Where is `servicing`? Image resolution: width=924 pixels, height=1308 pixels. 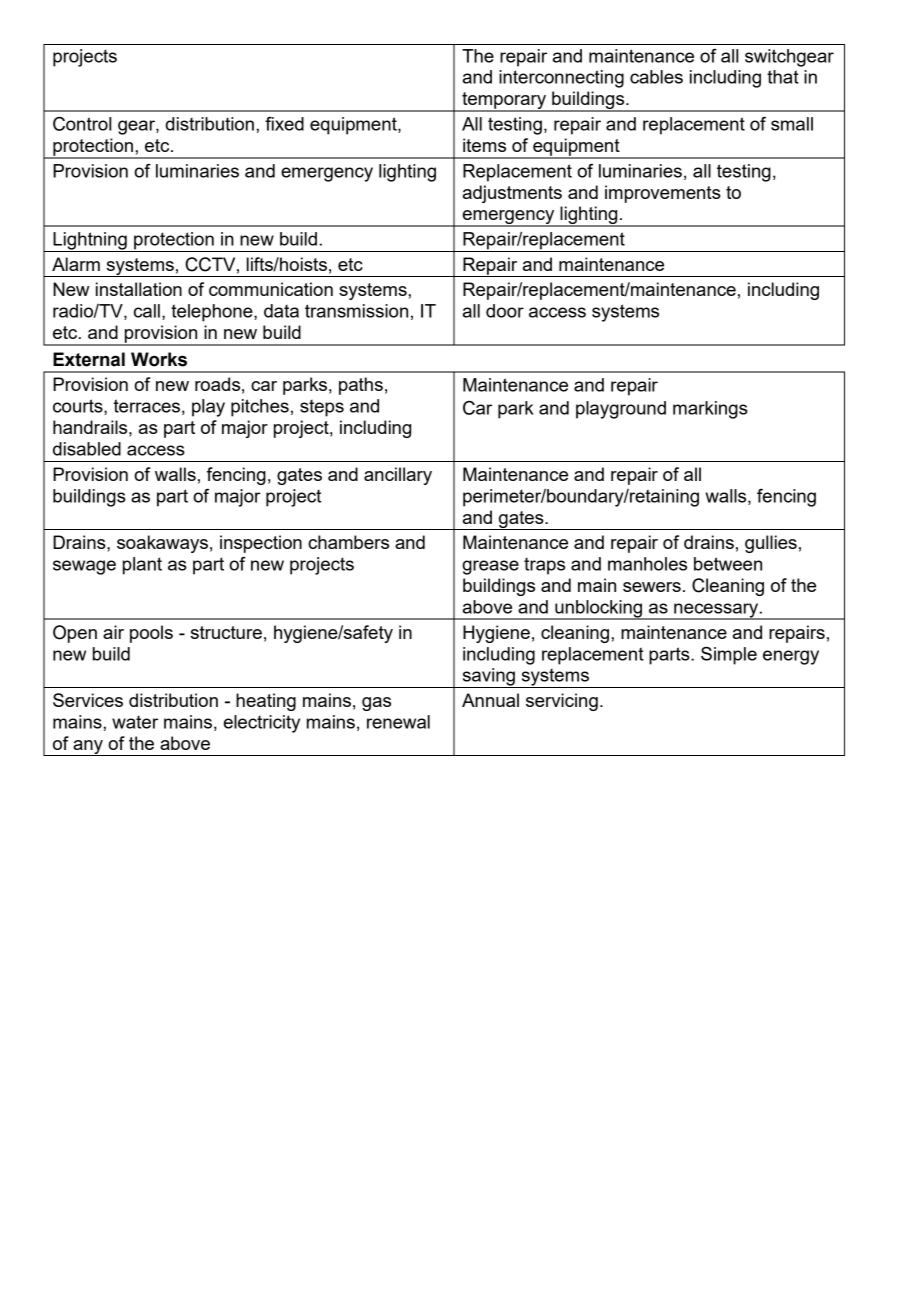 servicing is located at coordinates (562, 702).
